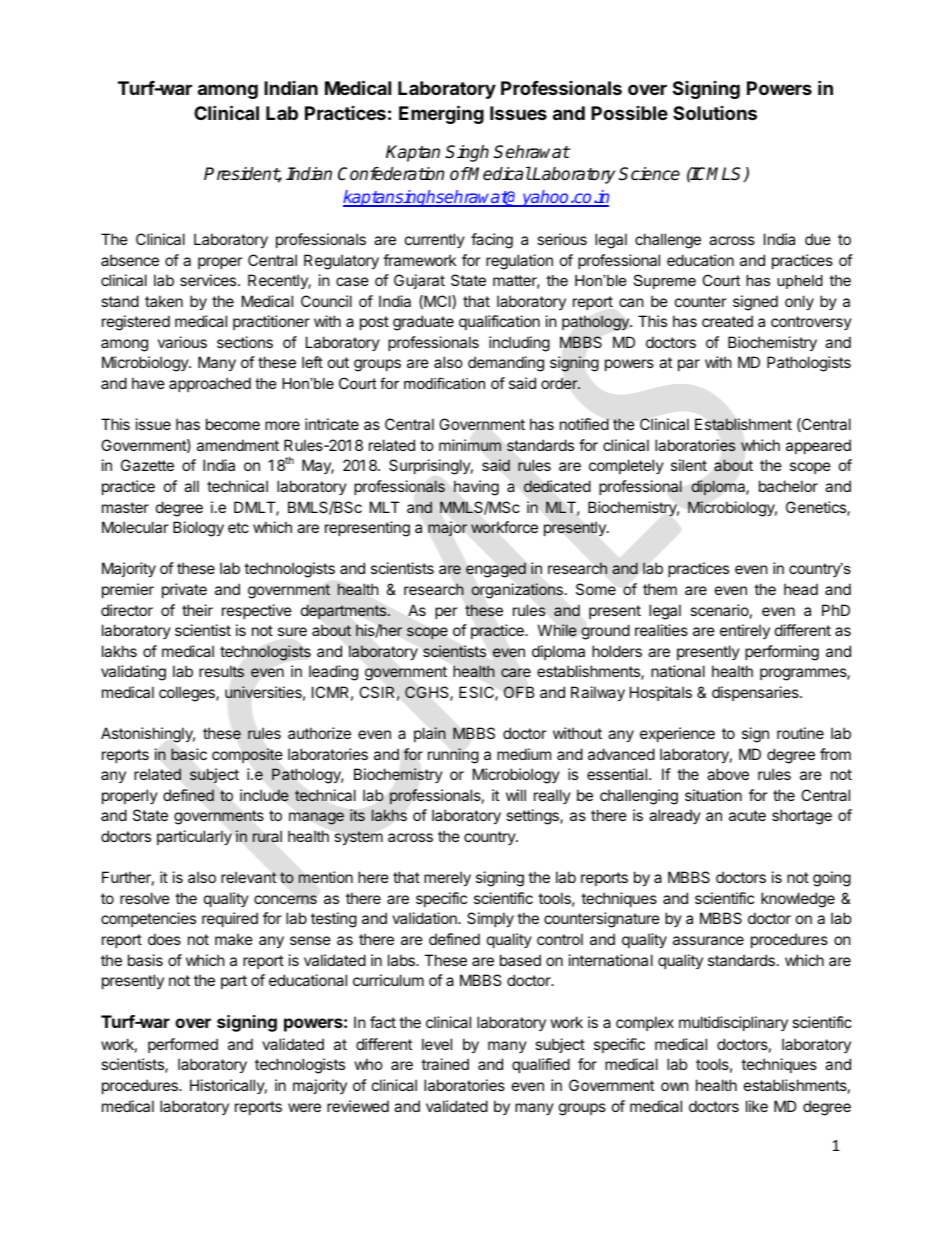 Image resolution: width=952 pixels, height=1233 pixels. What do you see at coordinates (391, 174) in the screenshot?
I see `Confederation` at bounding box center [391, 174].
